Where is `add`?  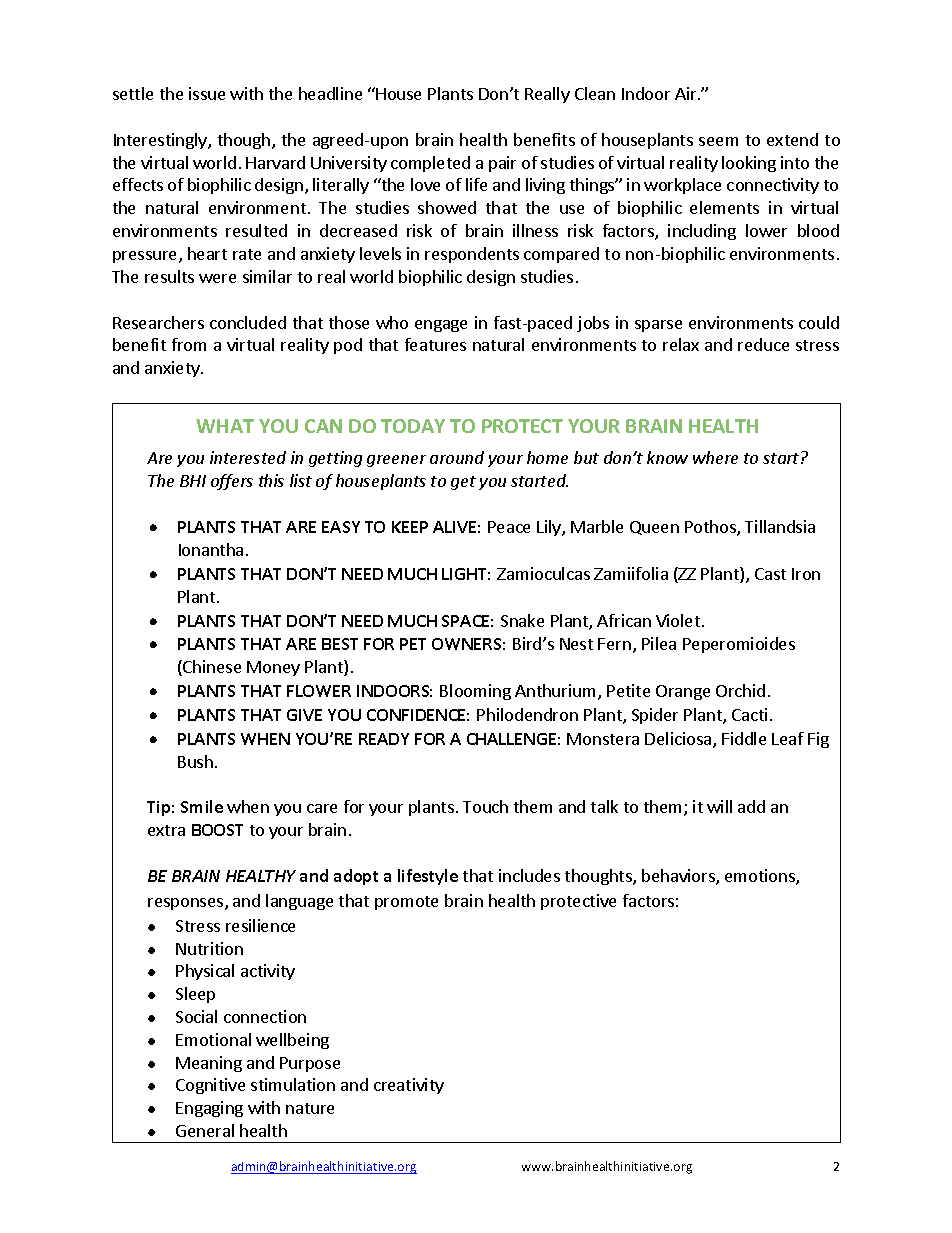
add is located at coordinates (751, 806).
